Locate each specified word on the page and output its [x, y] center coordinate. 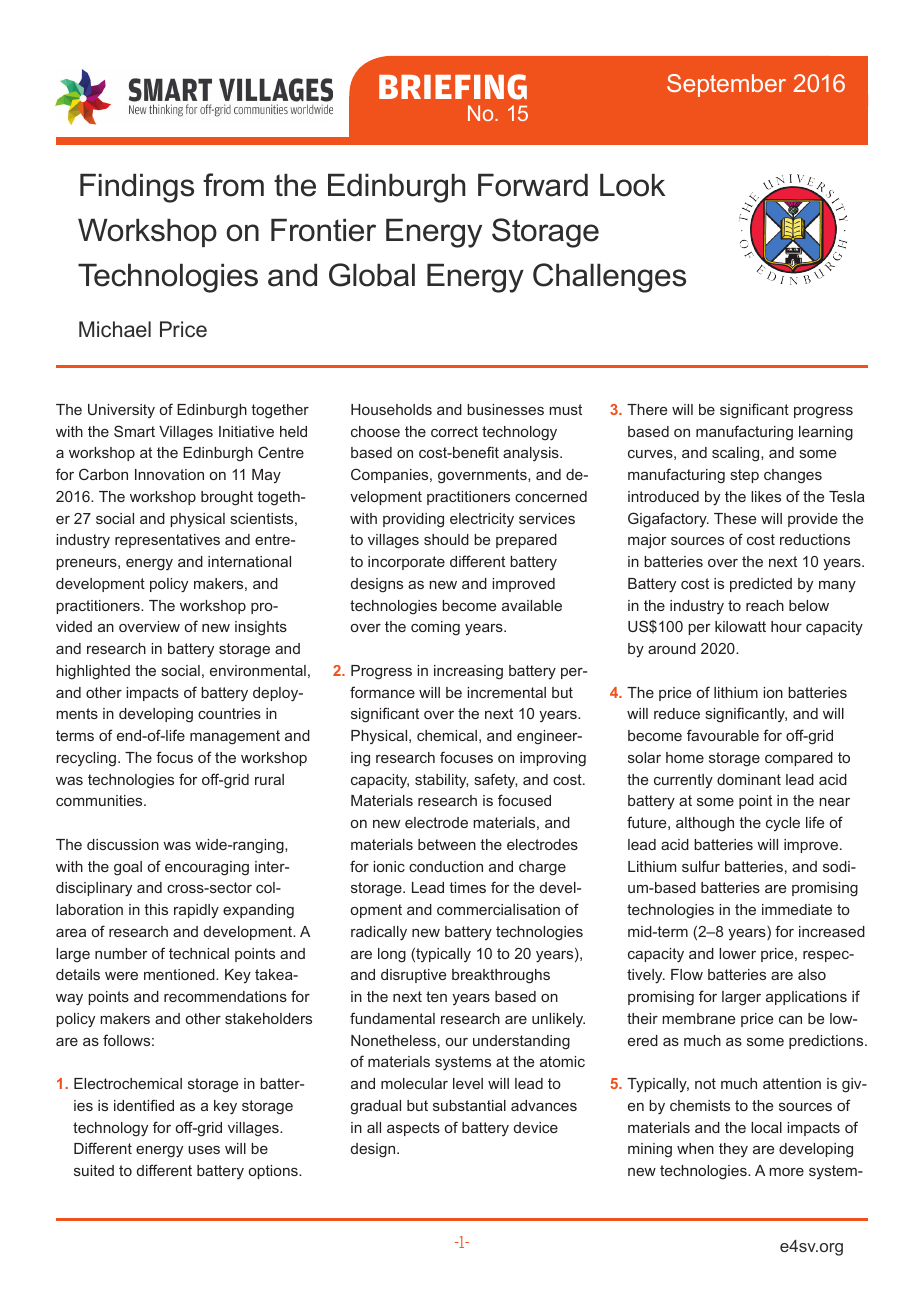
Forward [533, 185]
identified [144, 1105]
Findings [137, 188]
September [726, 85]
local [766, 1127]
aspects [413, 1129]
